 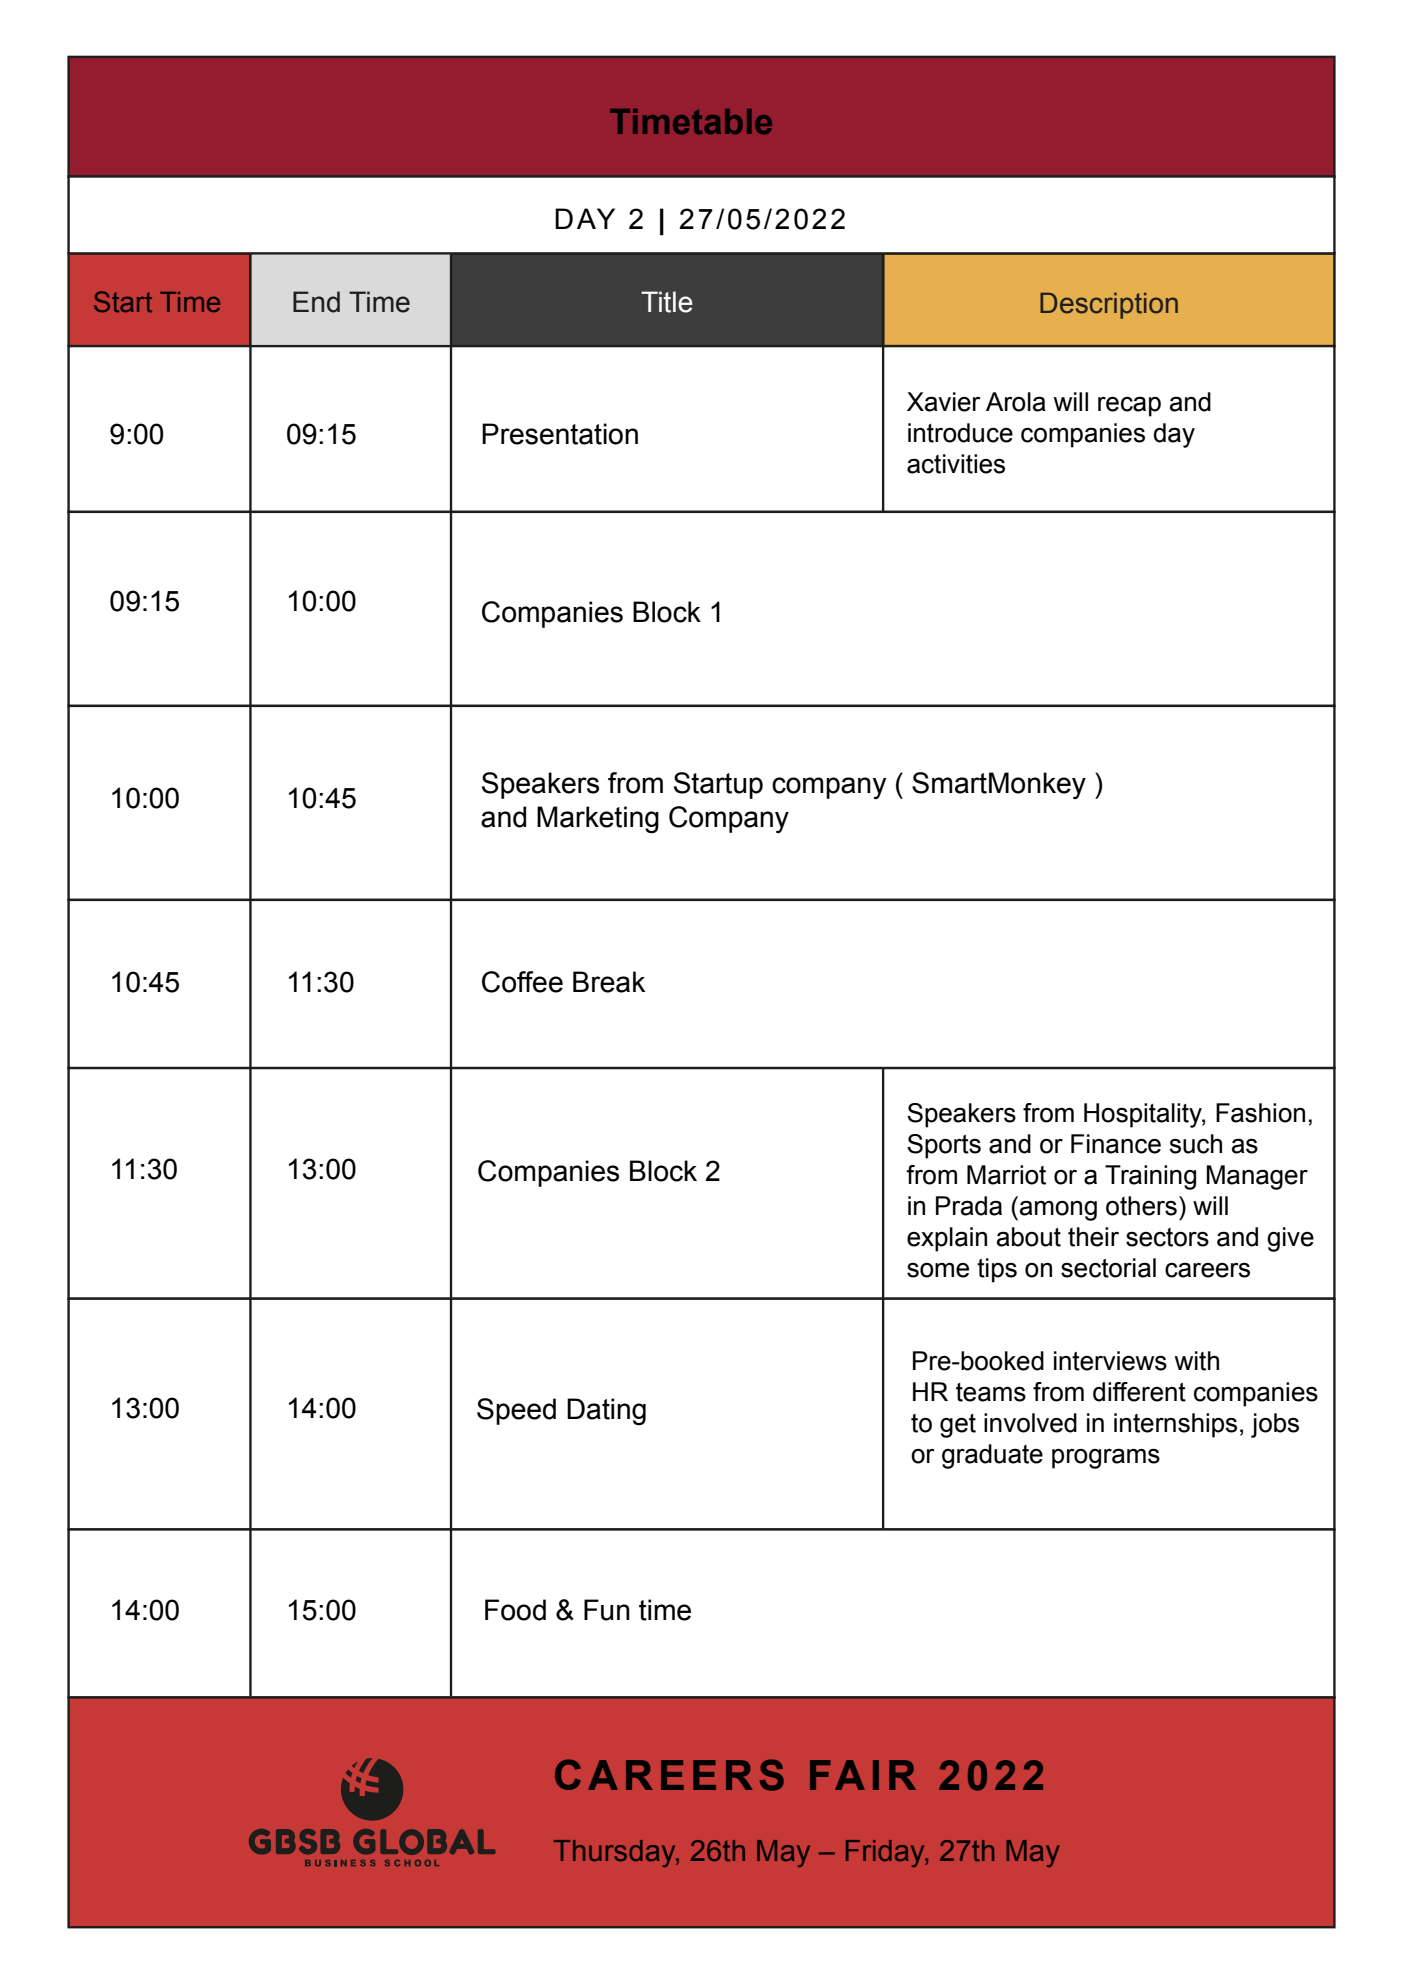 I want to click on Break, so click(x=609, y=982).
